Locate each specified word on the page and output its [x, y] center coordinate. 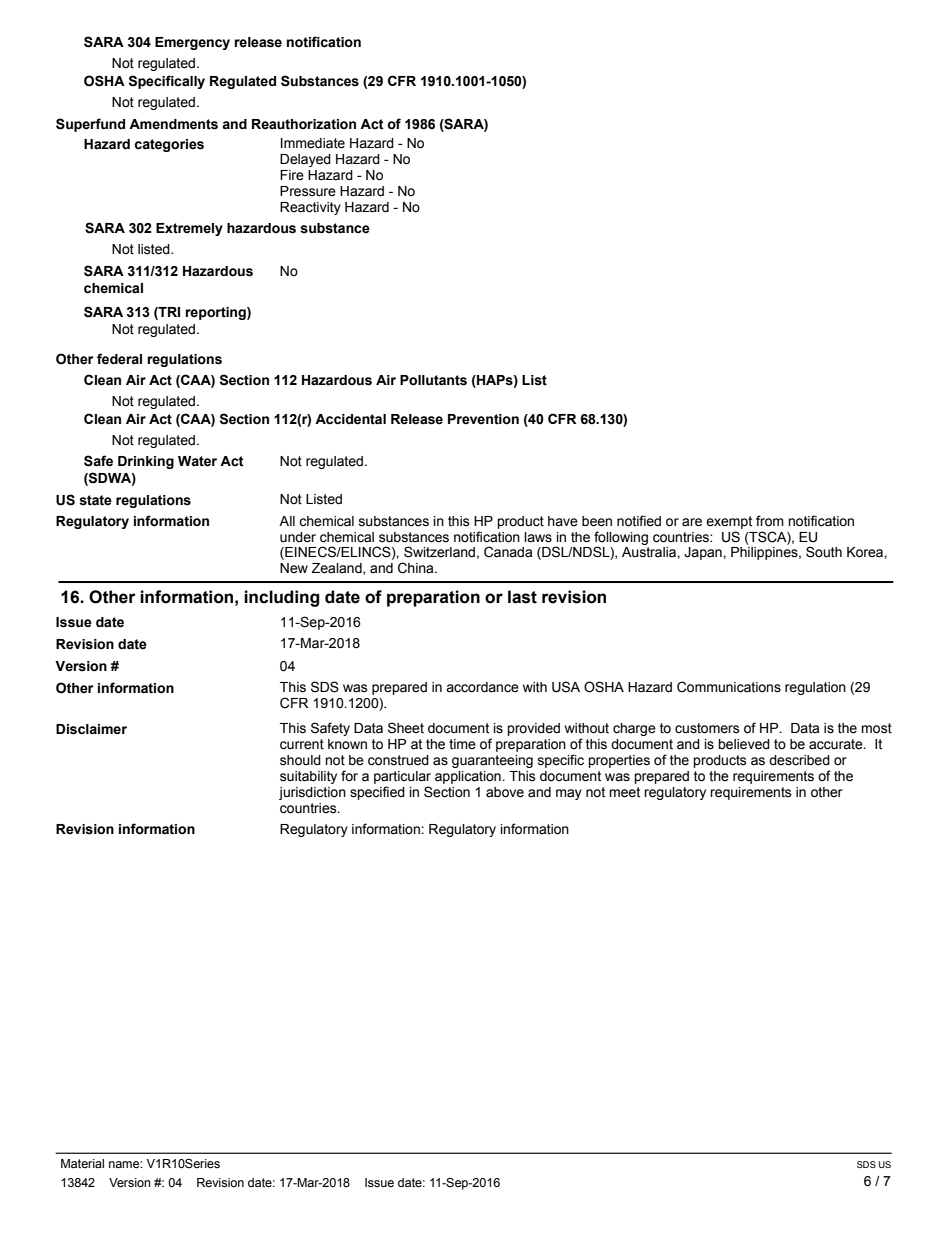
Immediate [313, 143]
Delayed [305, 160]
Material [82, 1163]
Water [197, 461]
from [770, 521]
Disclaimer [91, 729]
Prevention [483, 419]
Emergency [192, 43]
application [469, 777]
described [799, 760]
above [505, 792]
